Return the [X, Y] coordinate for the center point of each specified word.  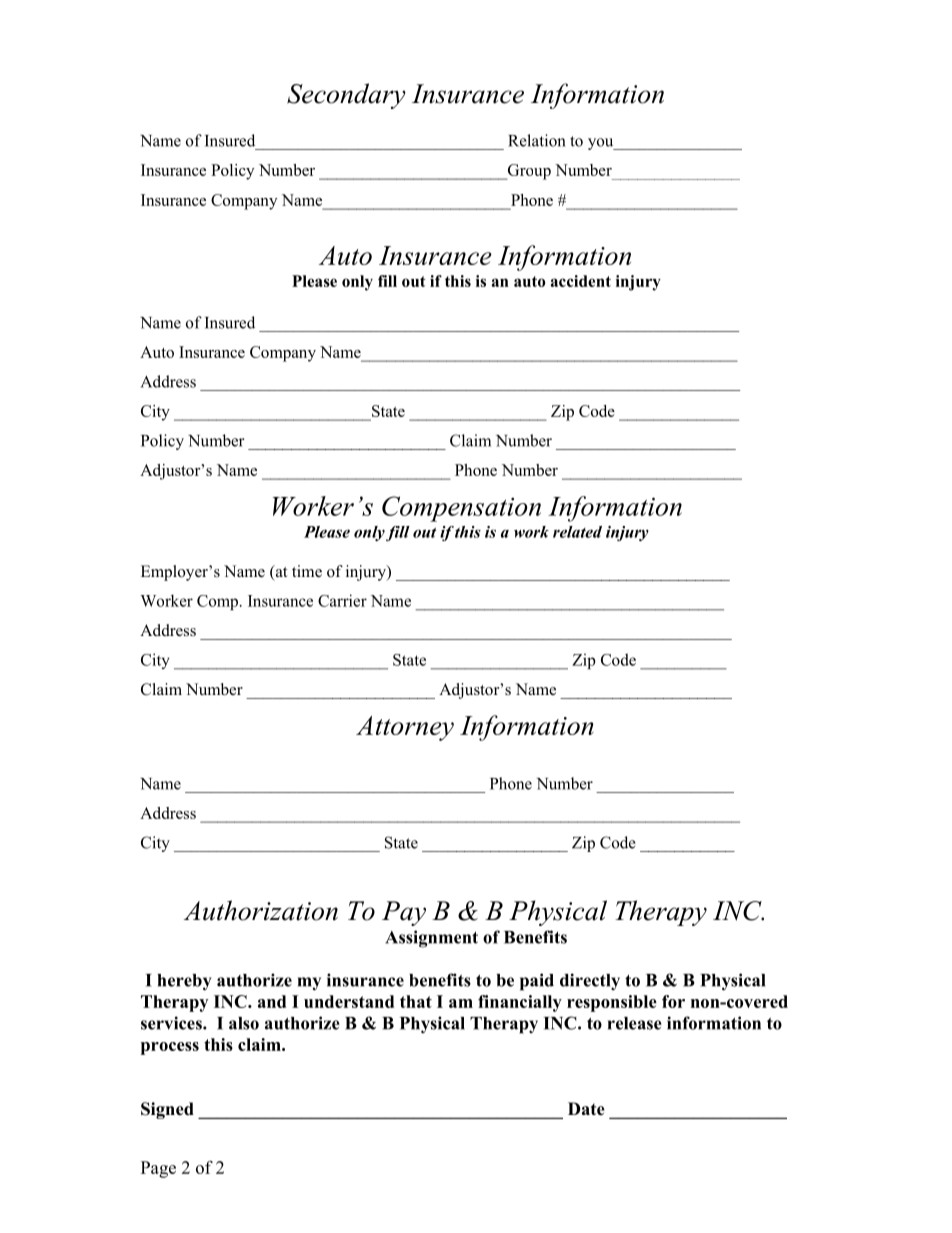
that [416, 1001]
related [577, 532]
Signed [167, 1110]
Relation [537, 140]
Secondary [346, 96]
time [307, 571]
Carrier [342, 600]
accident [581, 281]
